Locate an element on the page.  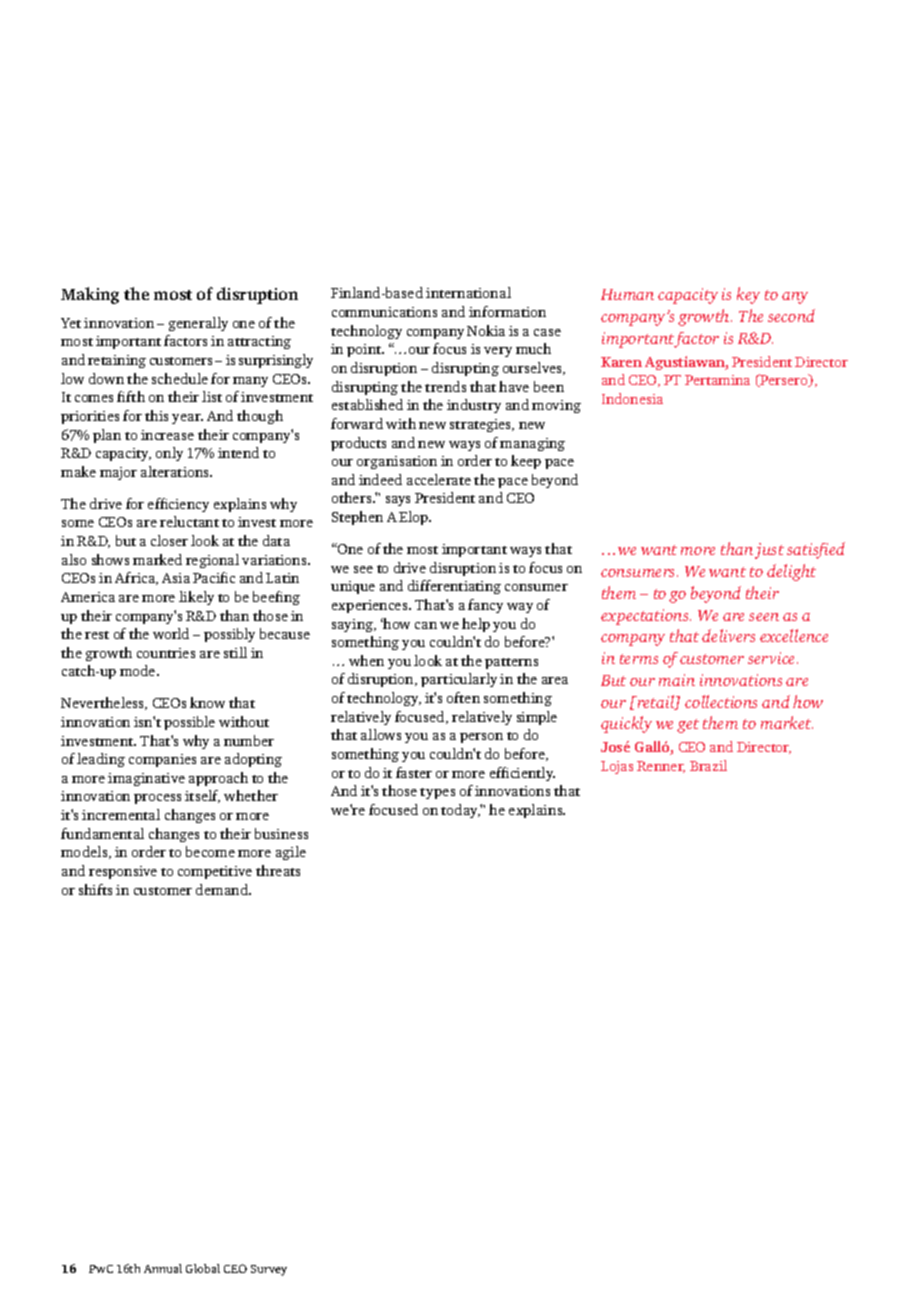
Brazil is located at coordinates (708, 765).
